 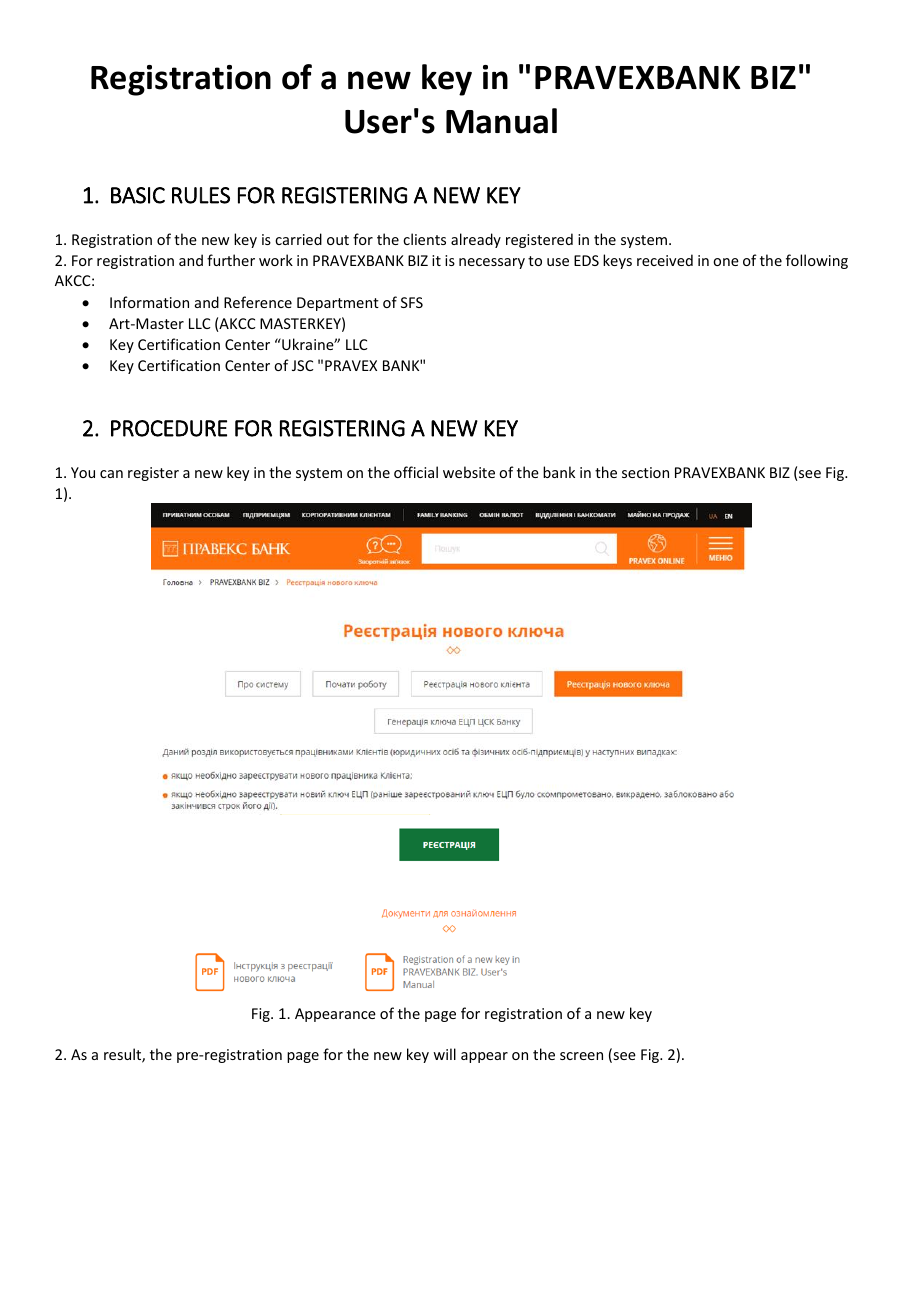 I want to click on PROCEDURE, so click(x=169, y=428).
